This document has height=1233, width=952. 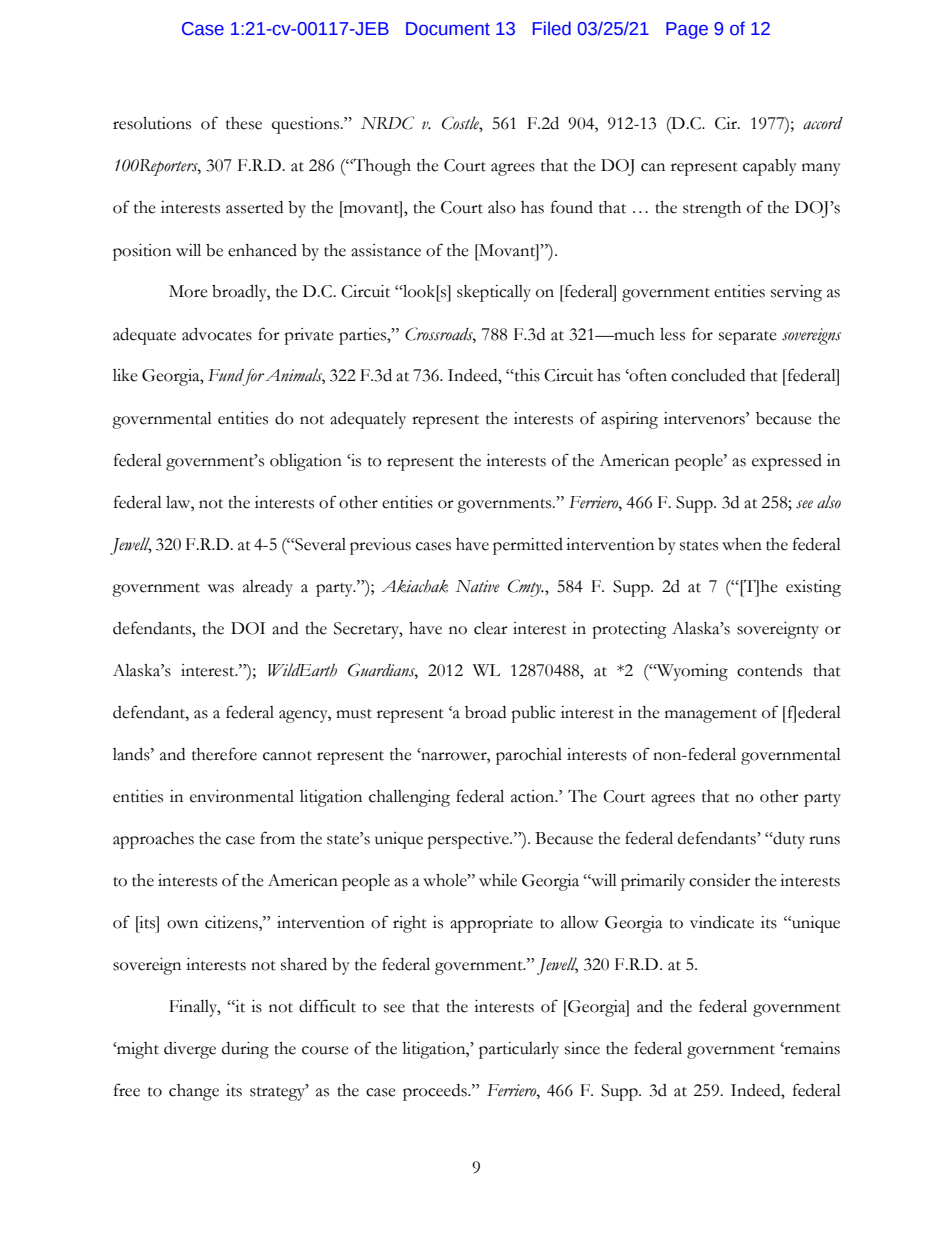 What do you see at coordinates (190, 1050) in the document?
I see `diverge` at bounding box center [190, 1050].
